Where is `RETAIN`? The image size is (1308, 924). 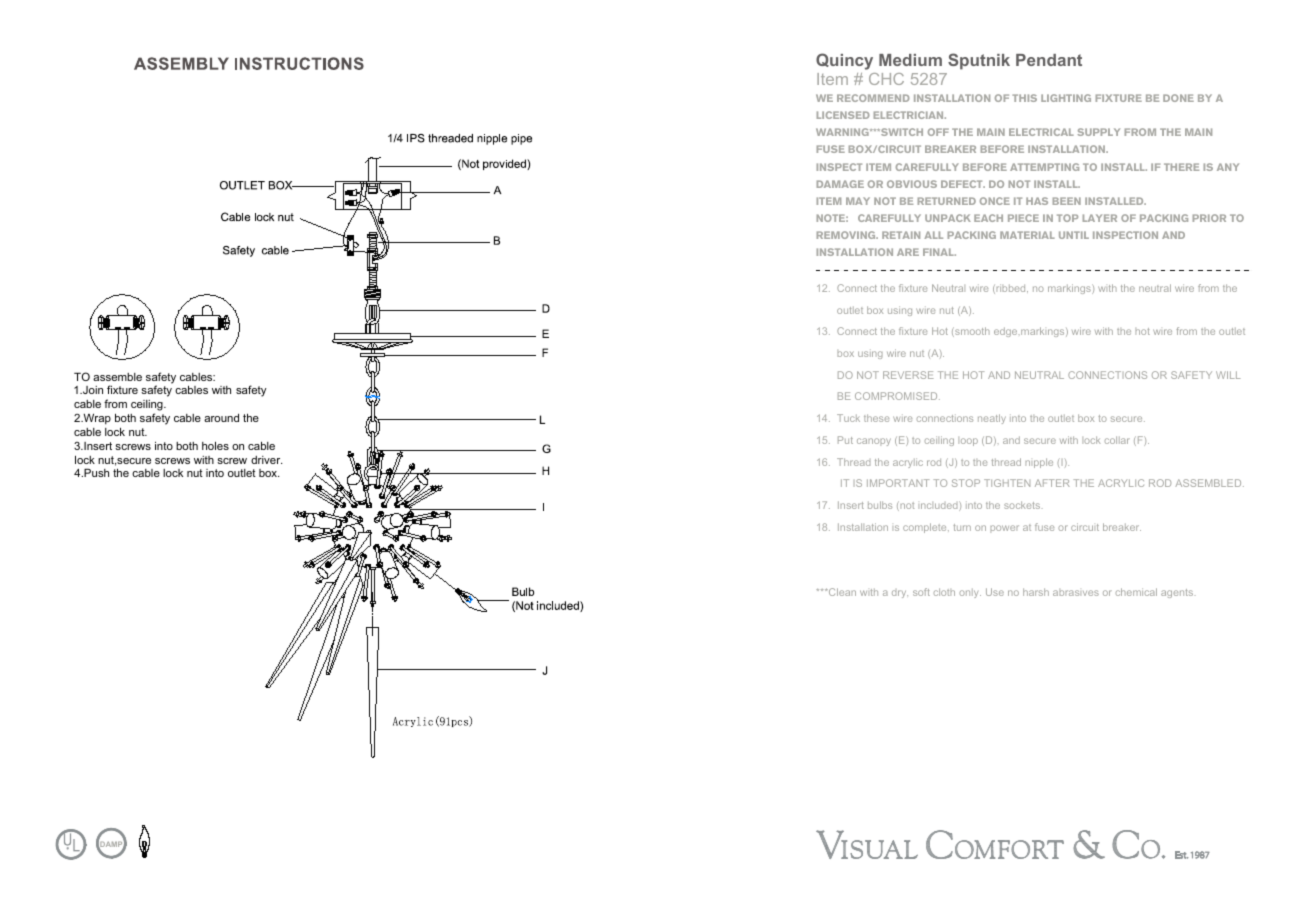 RETAIN is located at coordinates (901, 235).
